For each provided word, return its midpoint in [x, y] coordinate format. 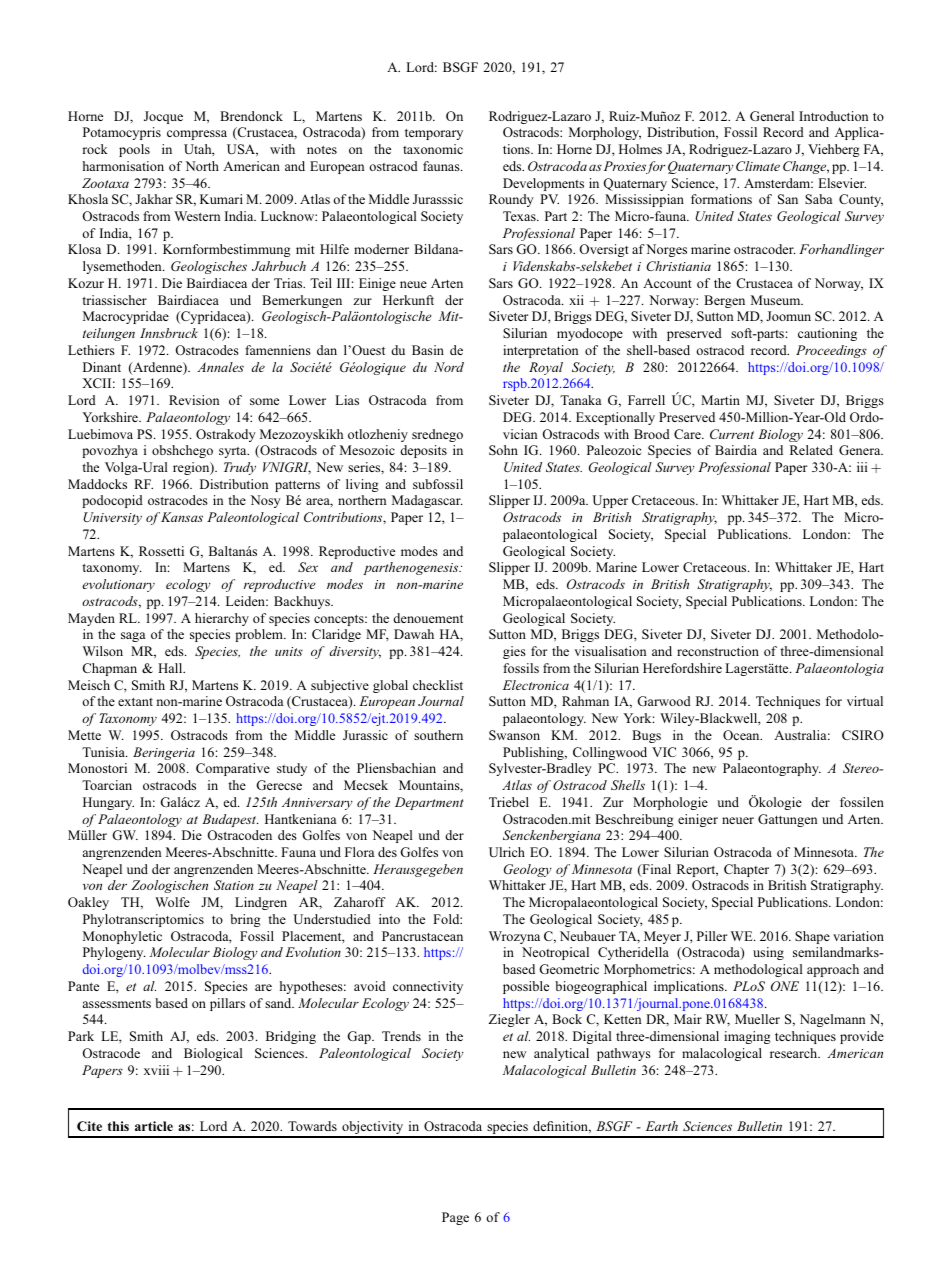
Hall [171, 668]
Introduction [833, 116]
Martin [720, 400]
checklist [438, 685]
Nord [449, 367]
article [154, 1126]
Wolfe [172, 902]
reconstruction [718, 651]
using [768, 953]
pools [134, 150]
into [389, 919]
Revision [194, 400]
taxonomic [433, 149]
